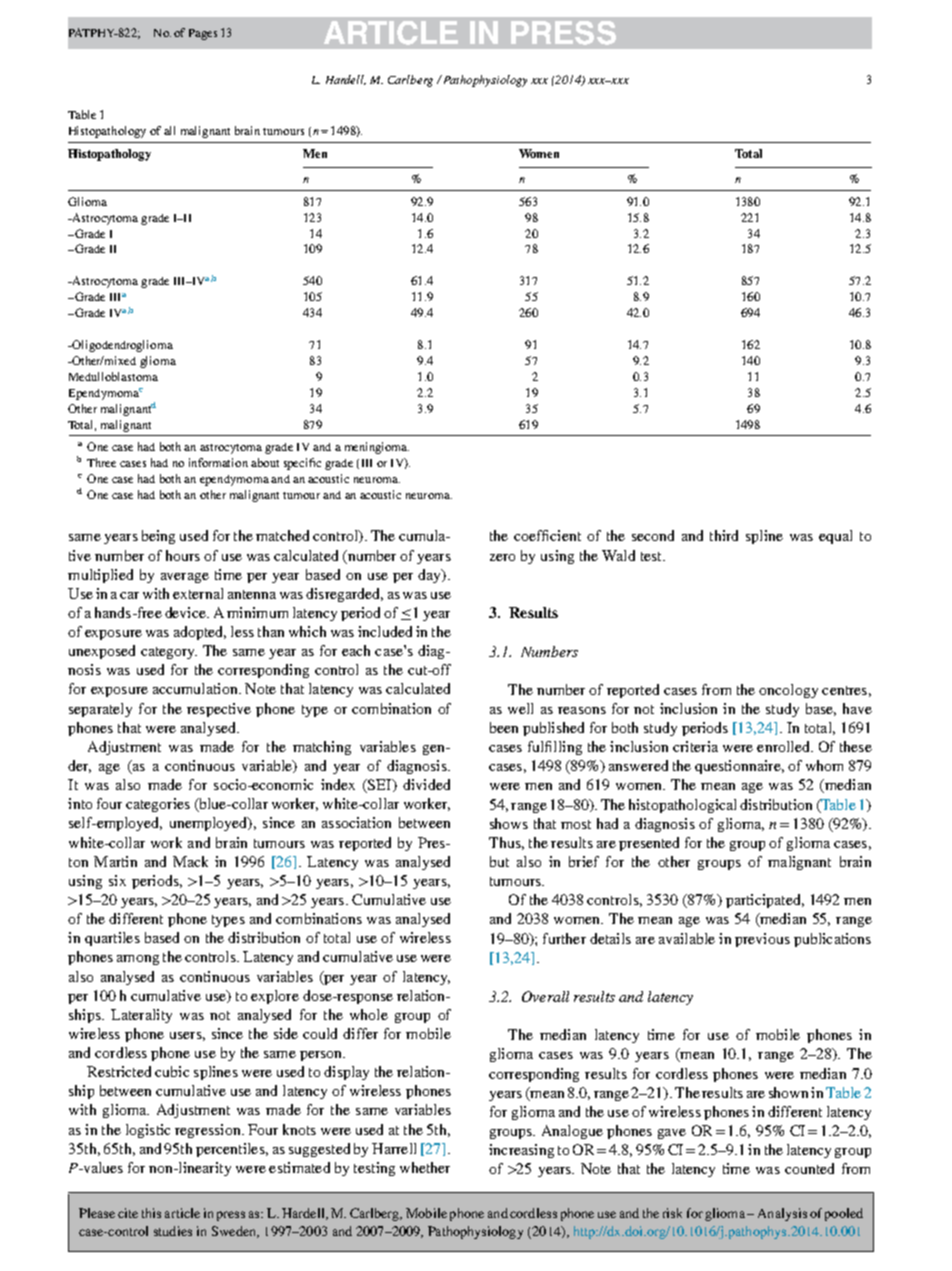  What do you see at coordinates (158, 805) in the screenshot?
I see `categories` at bounding box center [158, 805].
